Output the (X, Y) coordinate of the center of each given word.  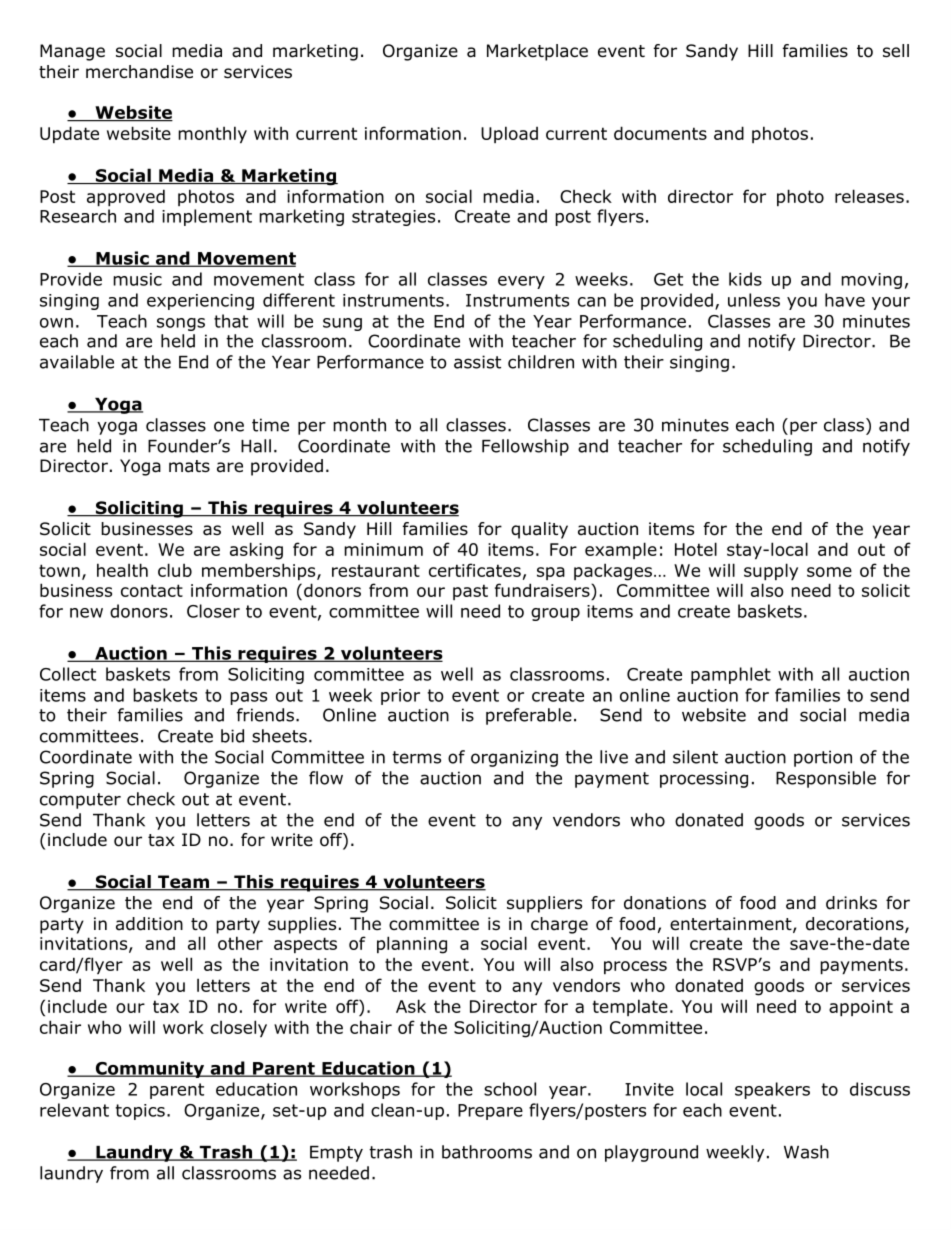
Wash (806, 1152)
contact (152, 590)
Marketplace (537, 52)
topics (140, 1112)
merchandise (139, 72)
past (470, 592)
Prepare (490, 1112)
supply (771, 571)
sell (896, 51)
